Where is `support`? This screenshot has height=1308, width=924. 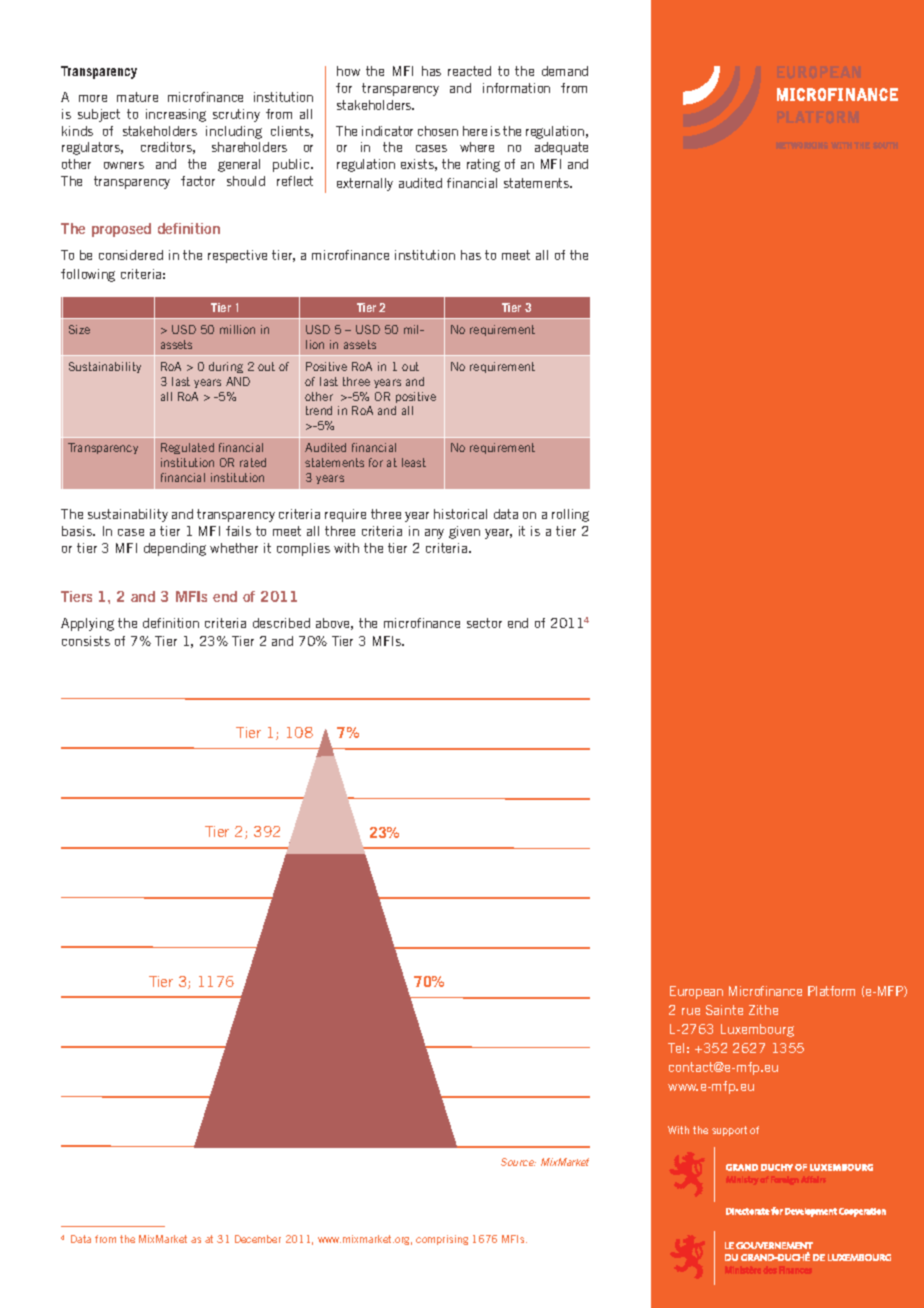
support is located at coordinates (729, 1131).
